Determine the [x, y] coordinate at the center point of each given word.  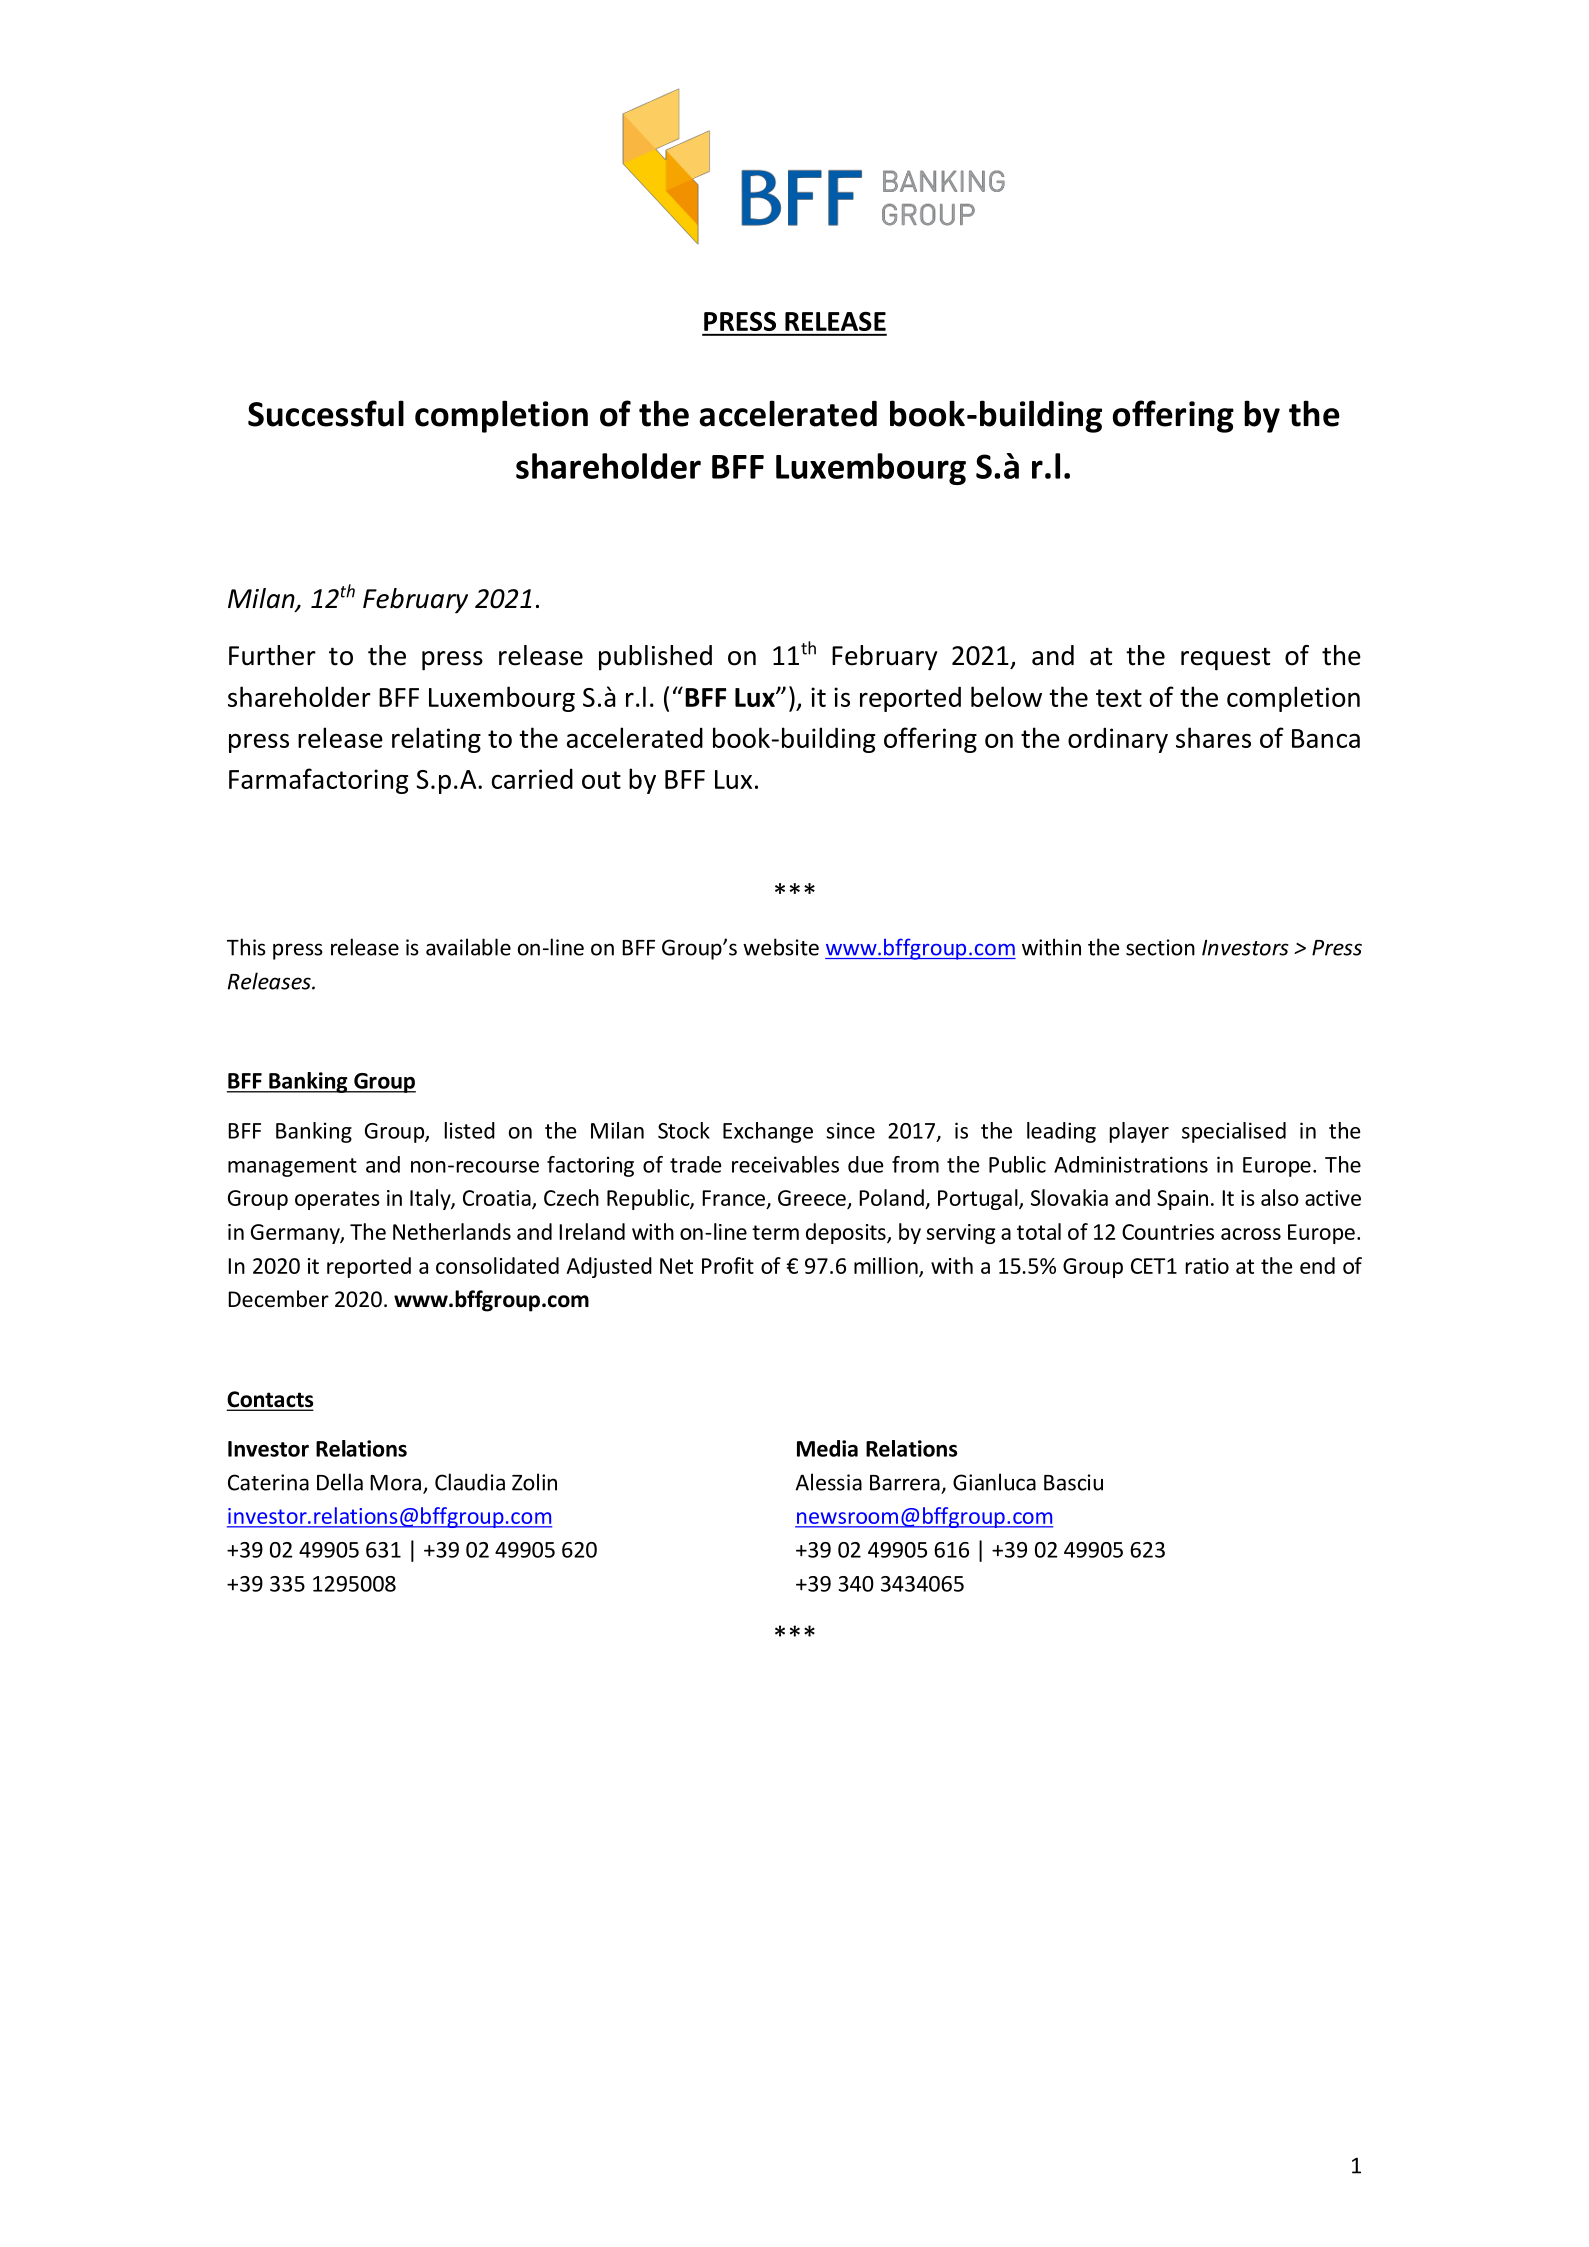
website [781, 947]
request [1225, 659]
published [655, 658]
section [1160, 947]
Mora [395, 1483]
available [468, 947]
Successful [326, 413]
